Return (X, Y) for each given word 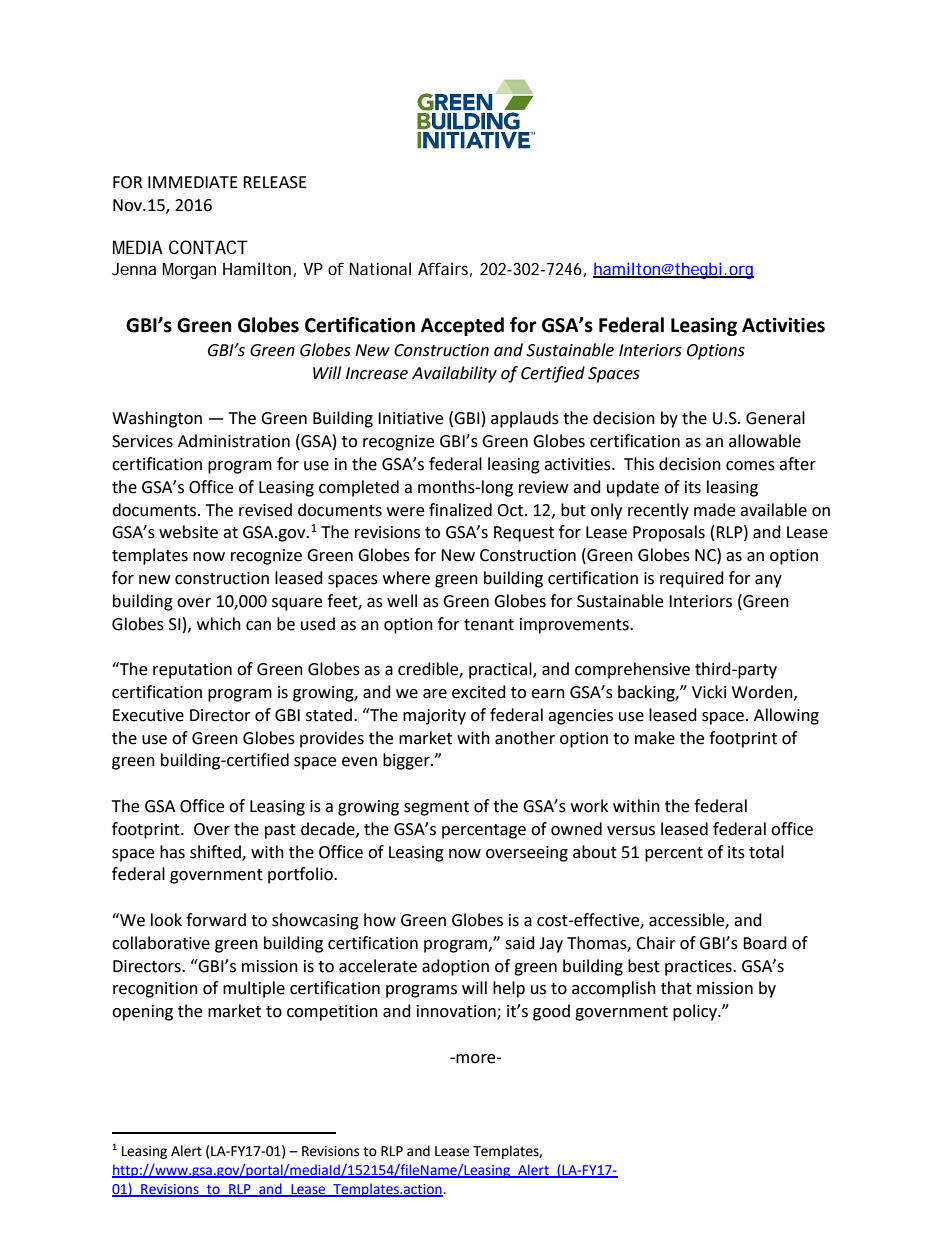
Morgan (189, 271)
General (775, 418)
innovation (457, 1012)
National (380, 268)
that (676, 988)
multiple (254, 989)
